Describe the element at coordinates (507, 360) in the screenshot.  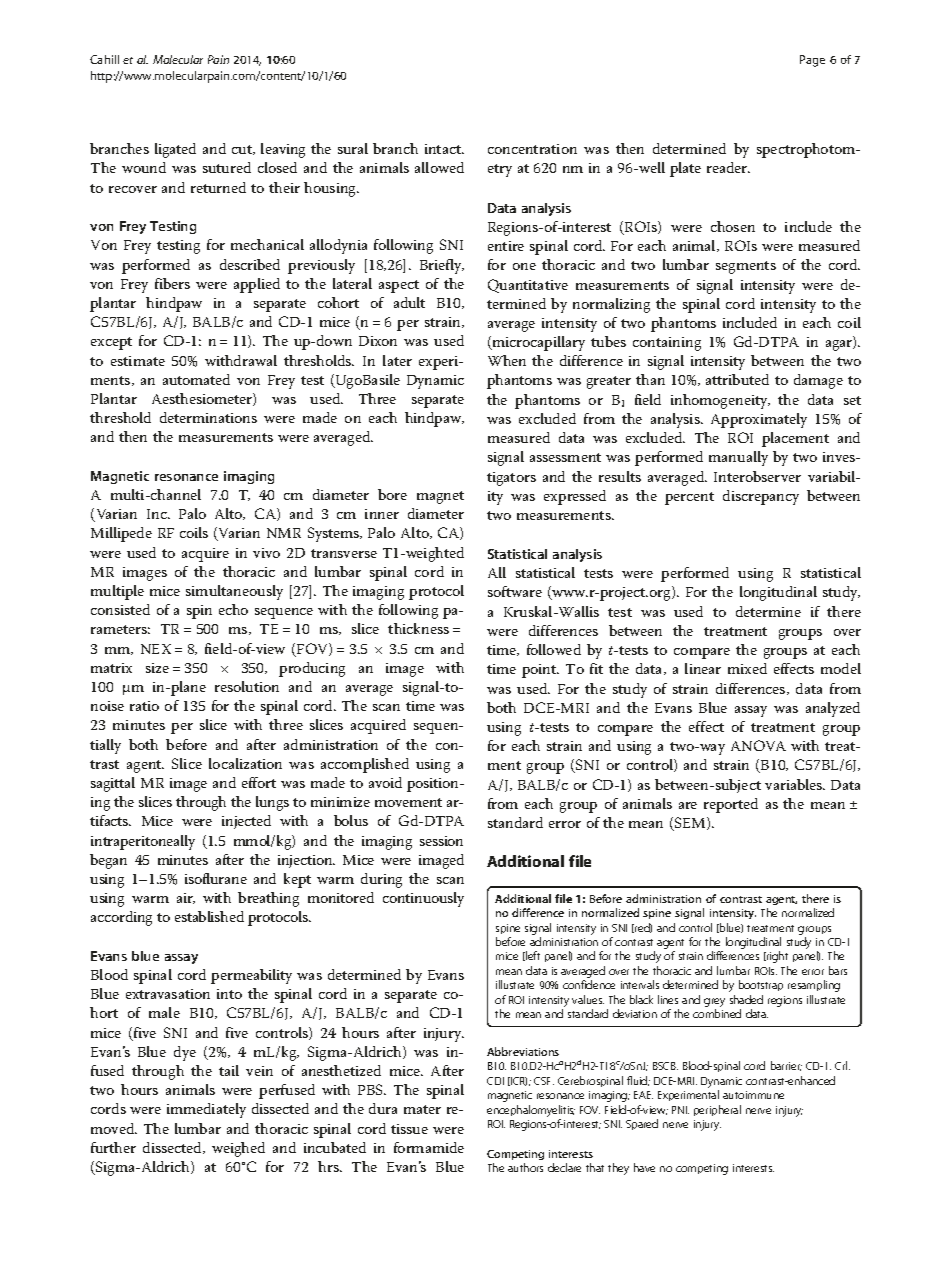
I see `When` at that location.
